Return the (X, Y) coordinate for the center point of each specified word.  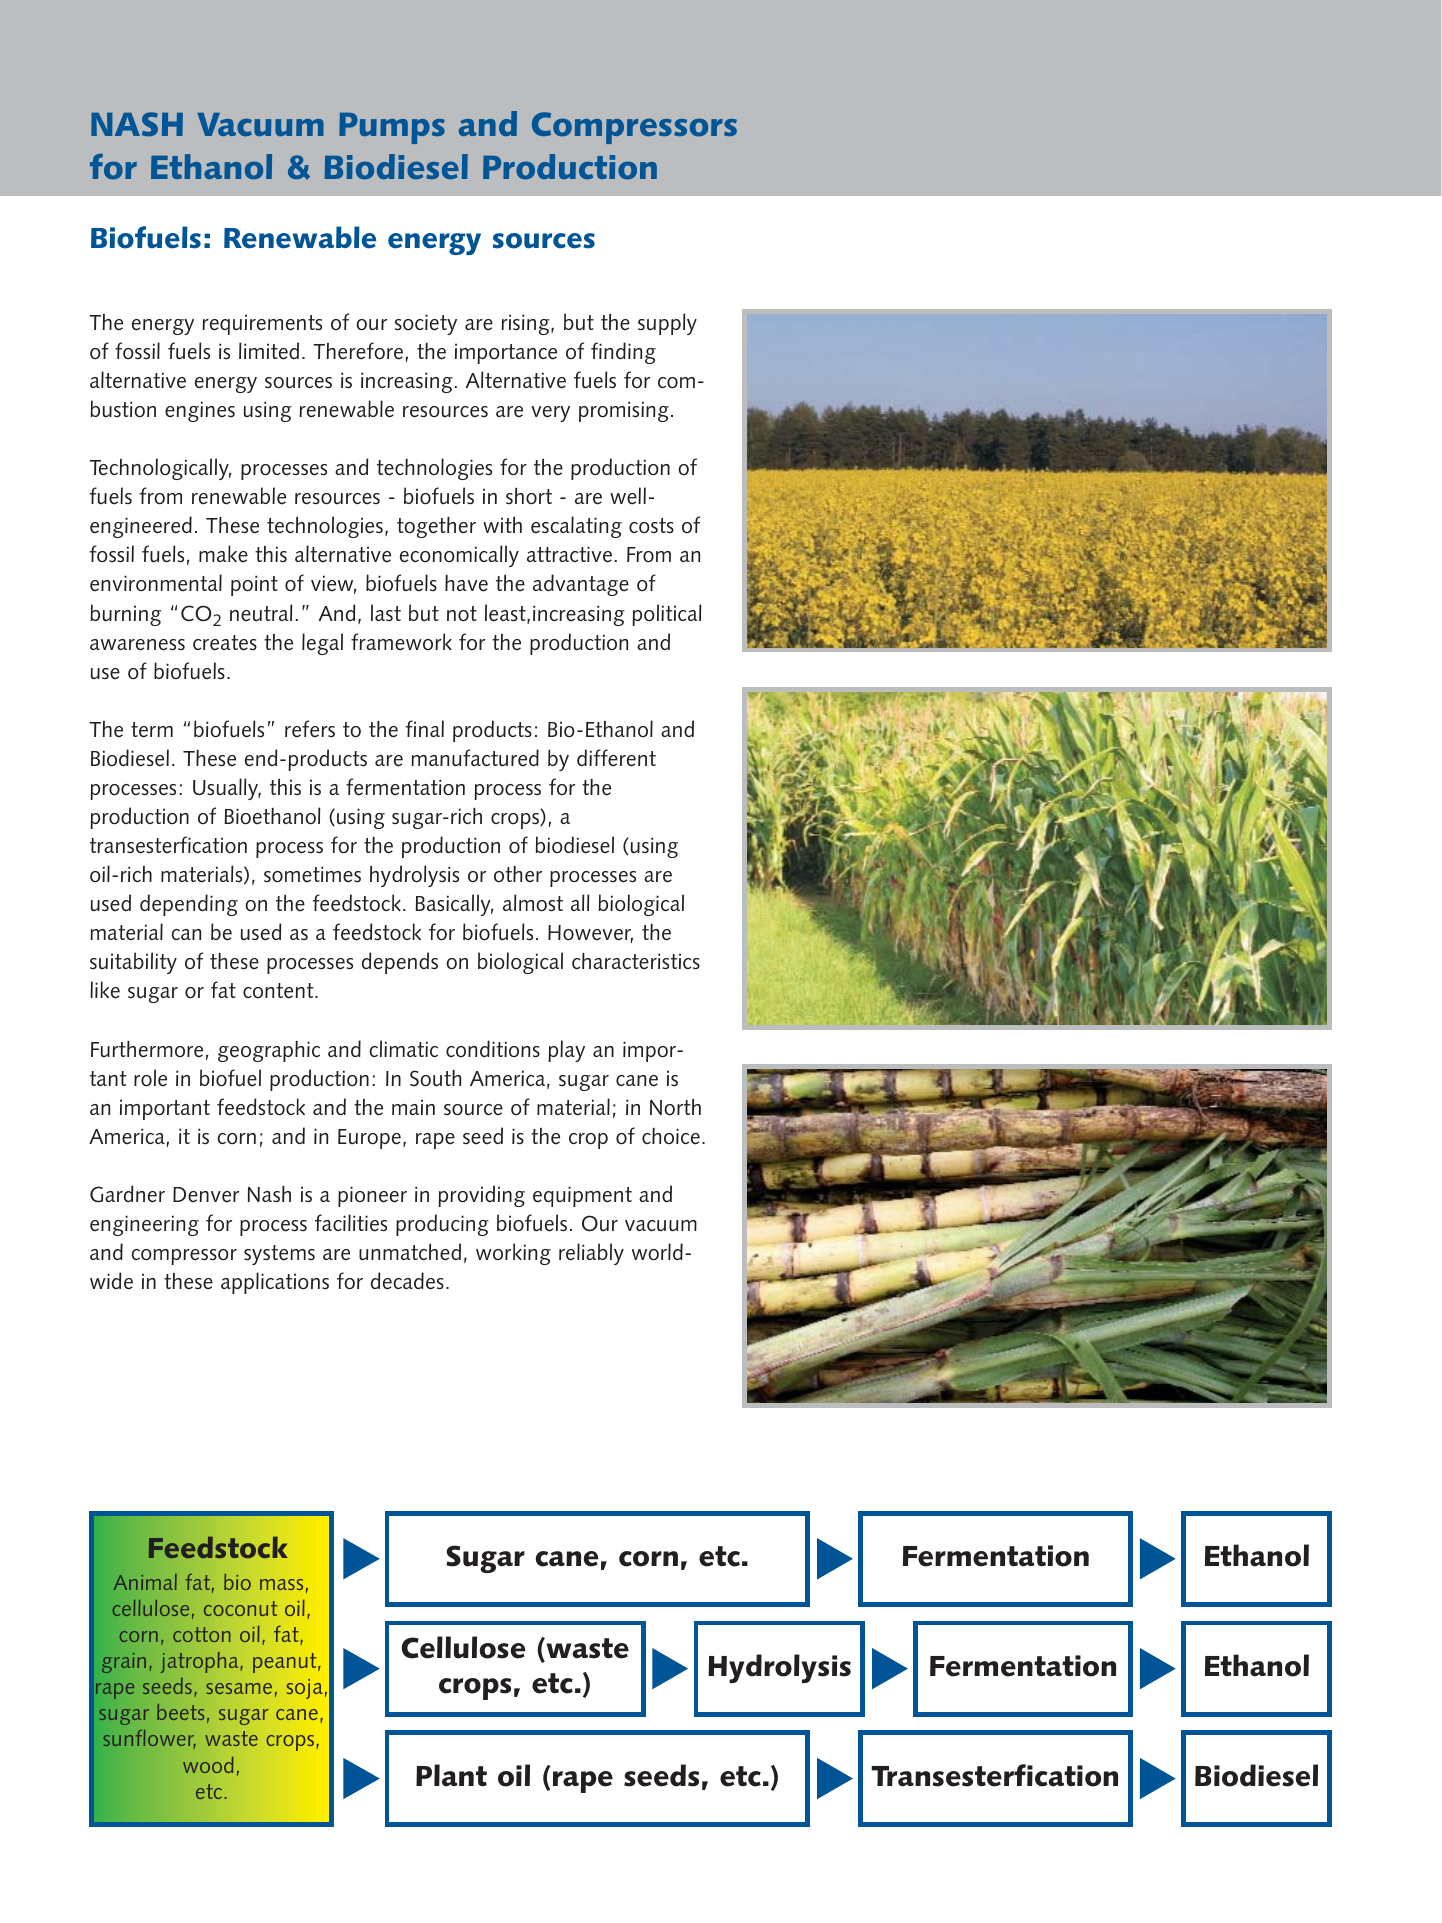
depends (400, 963)
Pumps (392, 128)
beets (180, 1712)
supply (667, 324)
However (590, 934)
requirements (262, 324)
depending (189, 905)
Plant (451, 1775)
